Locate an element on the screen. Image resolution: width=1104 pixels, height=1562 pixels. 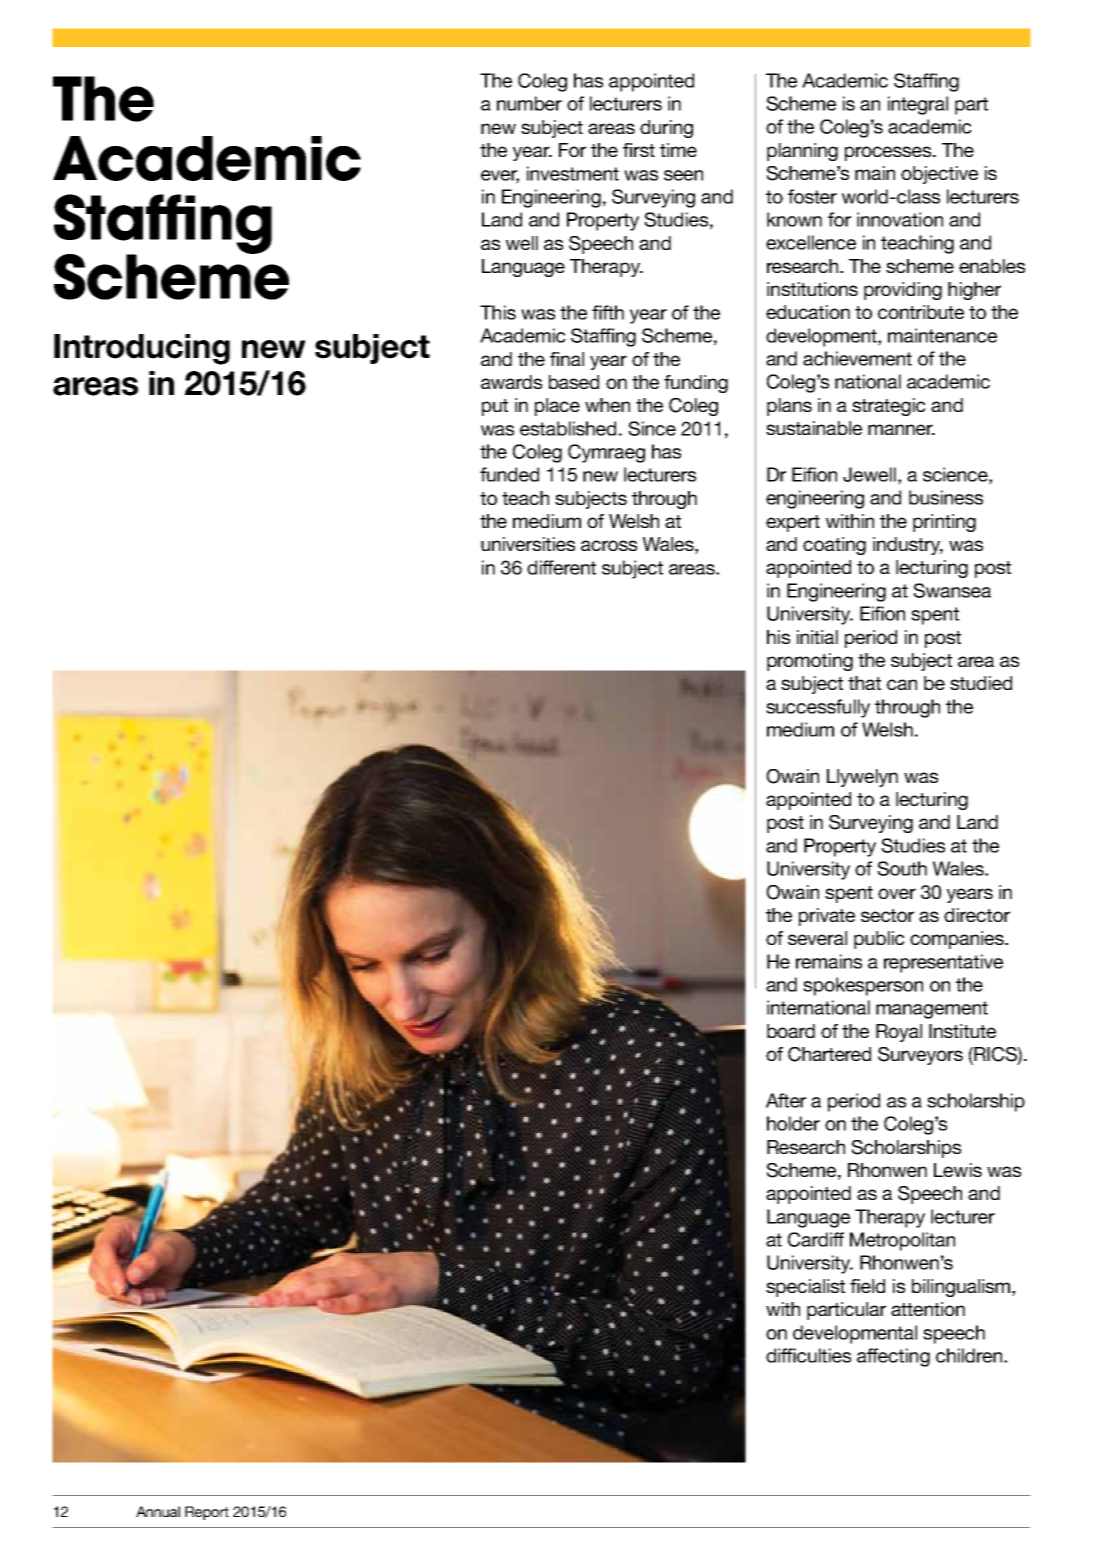
put is located at coordinates (495, 407).
